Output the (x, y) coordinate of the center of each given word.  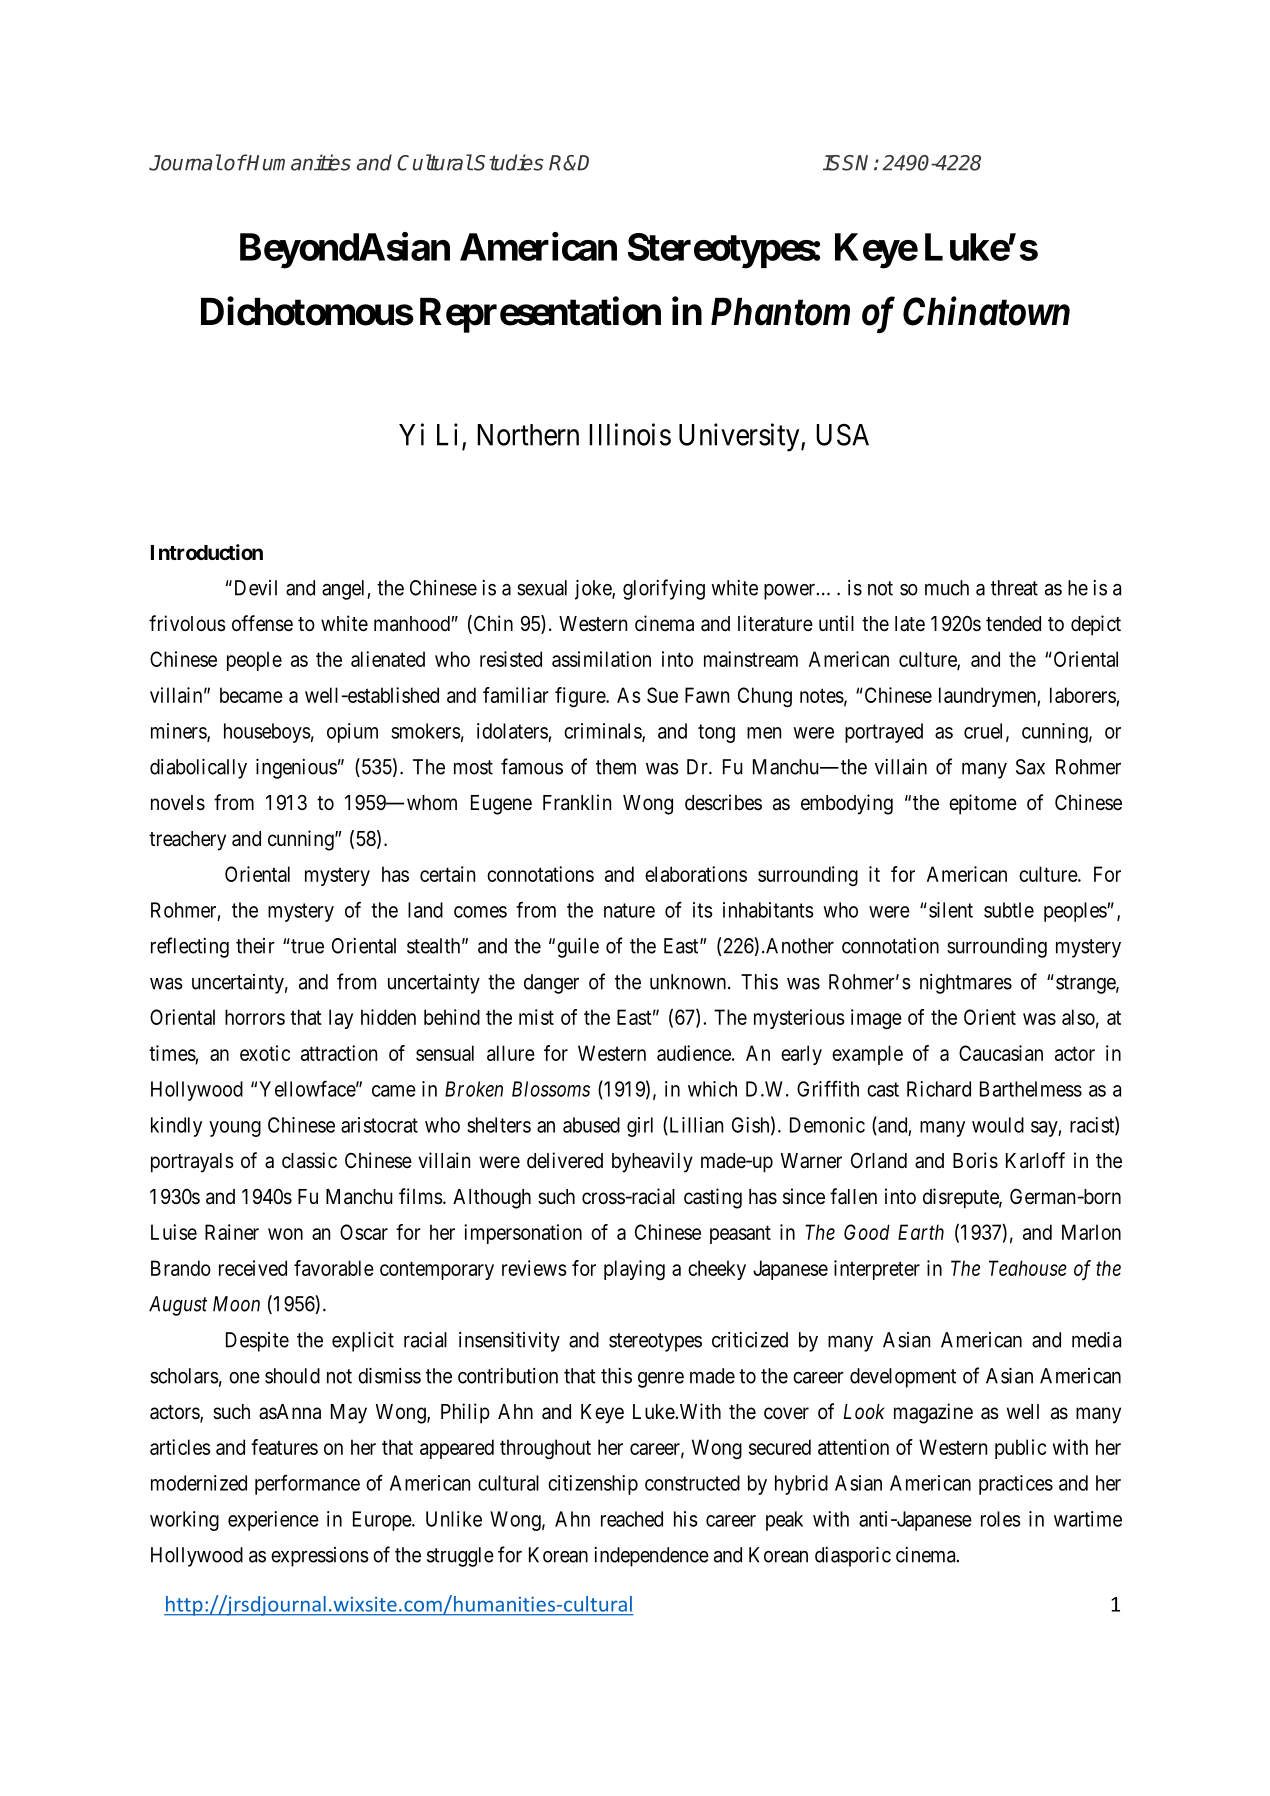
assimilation (601, 659)
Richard (939, 1089)
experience (273, 1521)
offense (262, 623)
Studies (508, 162)
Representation (540, 315)
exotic (265, 1053)
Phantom (780, 312)
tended (1013, 624)
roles (1001, 1519)
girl (640, 1127)
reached (632, 1519)
